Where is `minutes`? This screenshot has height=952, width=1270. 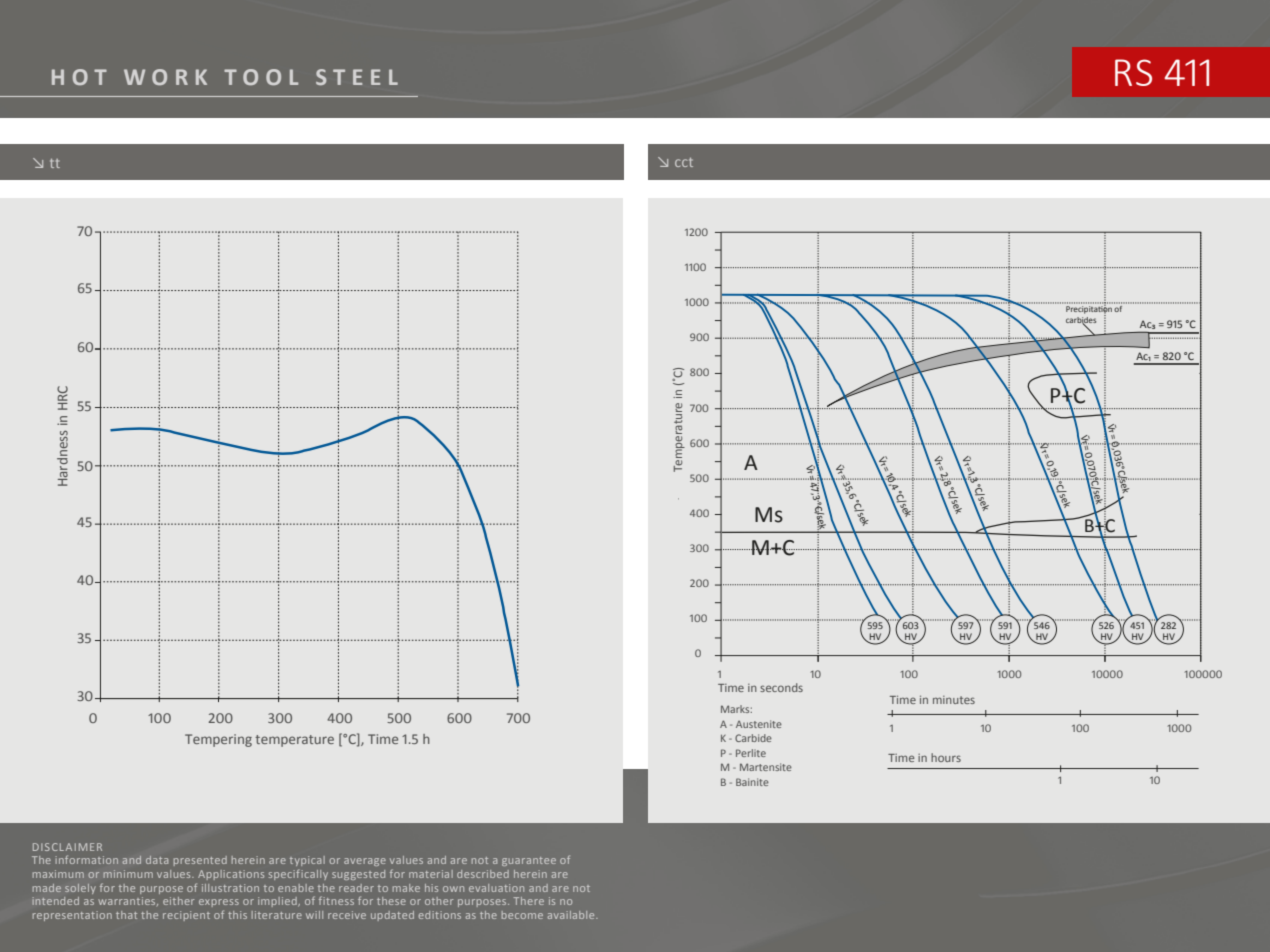 minutes is located at coordinates (954, 700).
